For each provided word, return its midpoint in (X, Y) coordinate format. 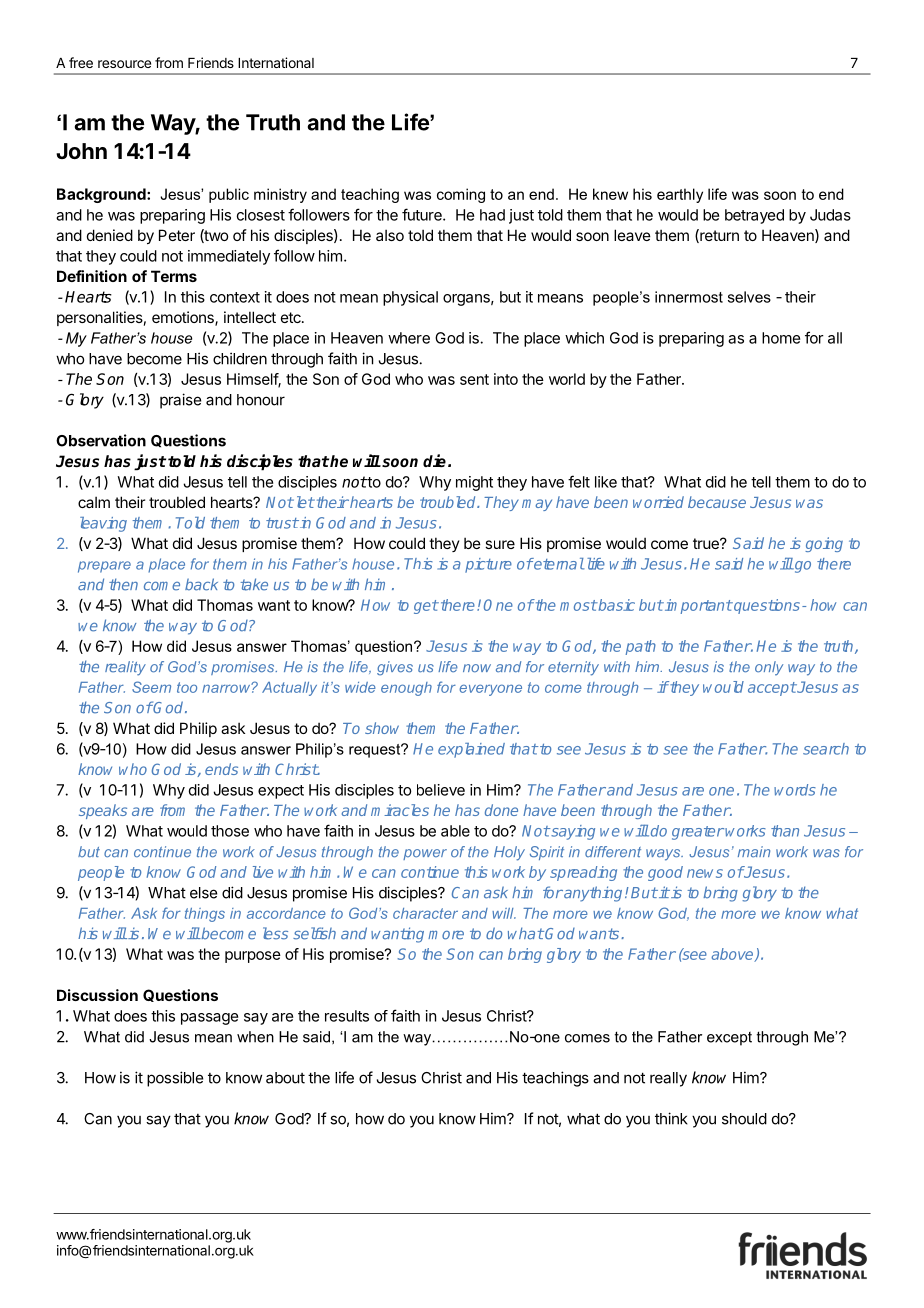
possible (175, 1079)
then (123, 584)
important (698, 606)
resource (124, 64)
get (426, 607)
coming (461, 195)
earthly (680, 195)
